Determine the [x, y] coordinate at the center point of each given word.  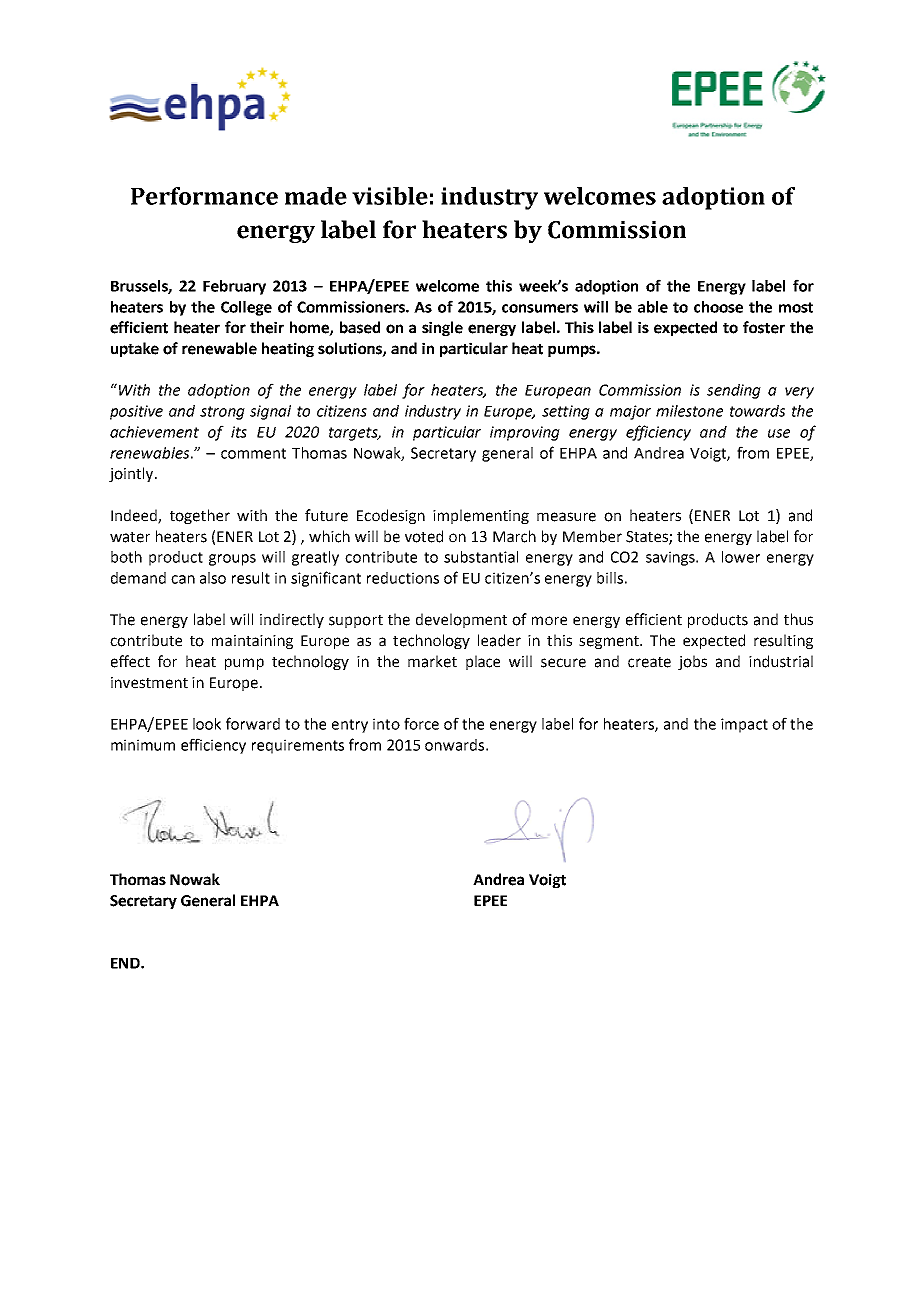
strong [222, 413]
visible [390, 196]
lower [741, 557]
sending [734, 391]
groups [232, 560]
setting [566, 412]
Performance [204, 196]
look [207, 724]
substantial [481, 557]
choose [718, 307]
